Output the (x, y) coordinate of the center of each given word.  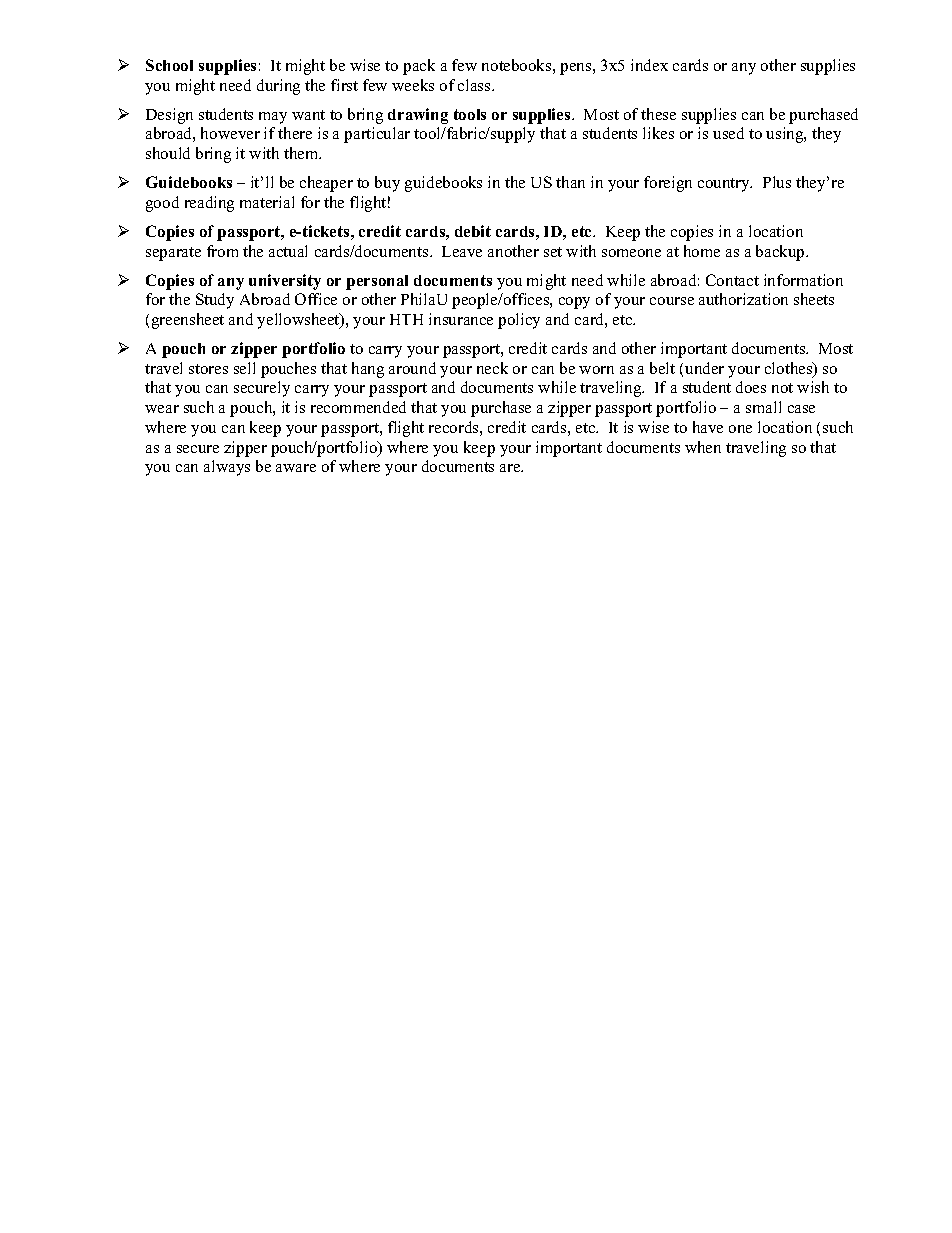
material (267, 202)
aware (296, 468)
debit (473, 231)
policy (519, 321)
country (725, 185)
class (475, 85)
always (227, 468)
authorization (743, 299)
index (649, 65)
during (278, 87)
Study (215, 301)
